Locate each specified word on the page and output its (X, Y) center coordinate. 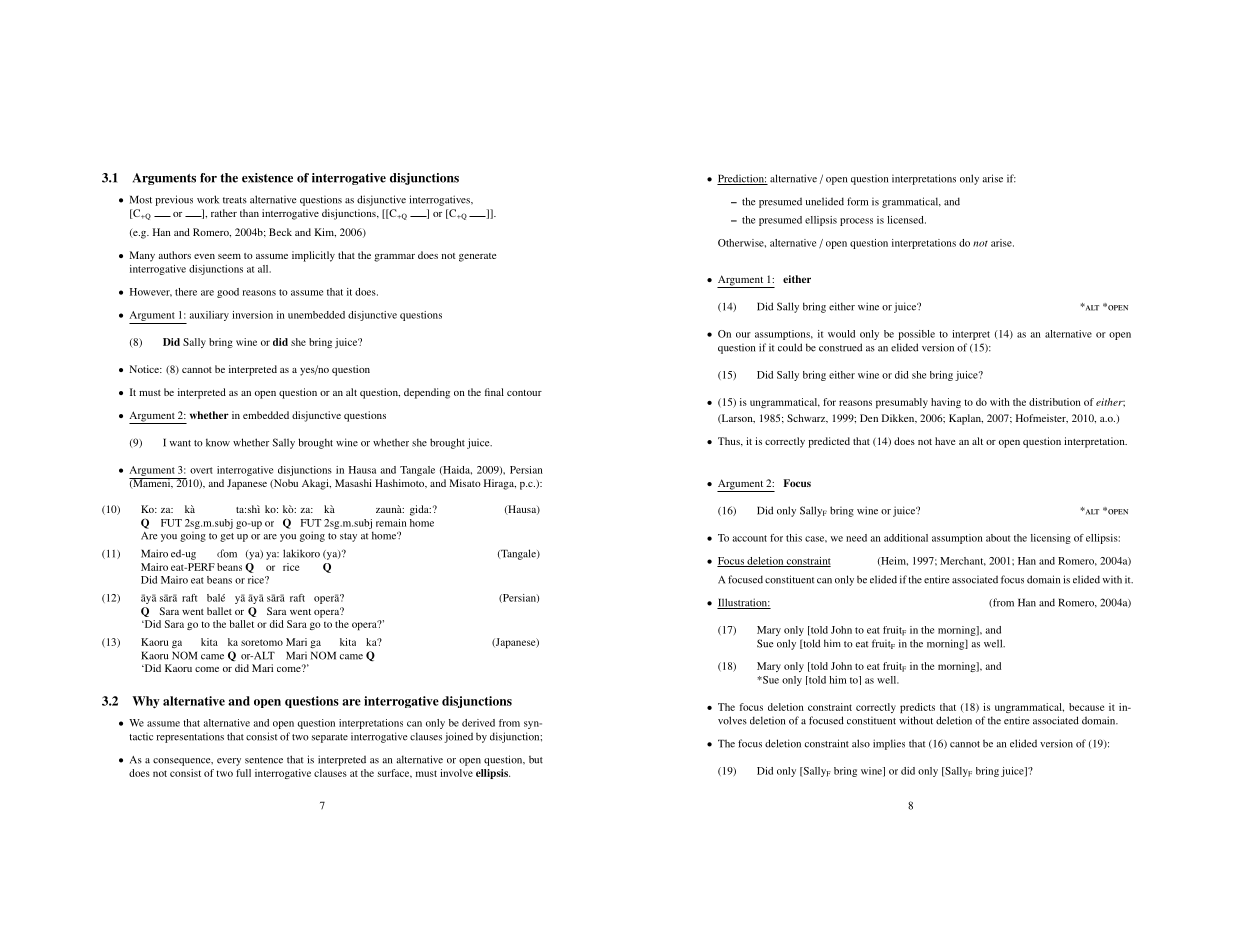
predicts (917, 708)
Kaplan (966, 419)
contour (524, 393)
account (749, 538)
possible (916, 335)
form (857, 201)
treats (235, 200)
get (227, 537)
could (790, 347)
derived (478, 723)
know (218, 442)
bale (216, 598)
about (998, 538)
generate (478, 257)
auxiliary (209, 316)
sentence (264, 760)
